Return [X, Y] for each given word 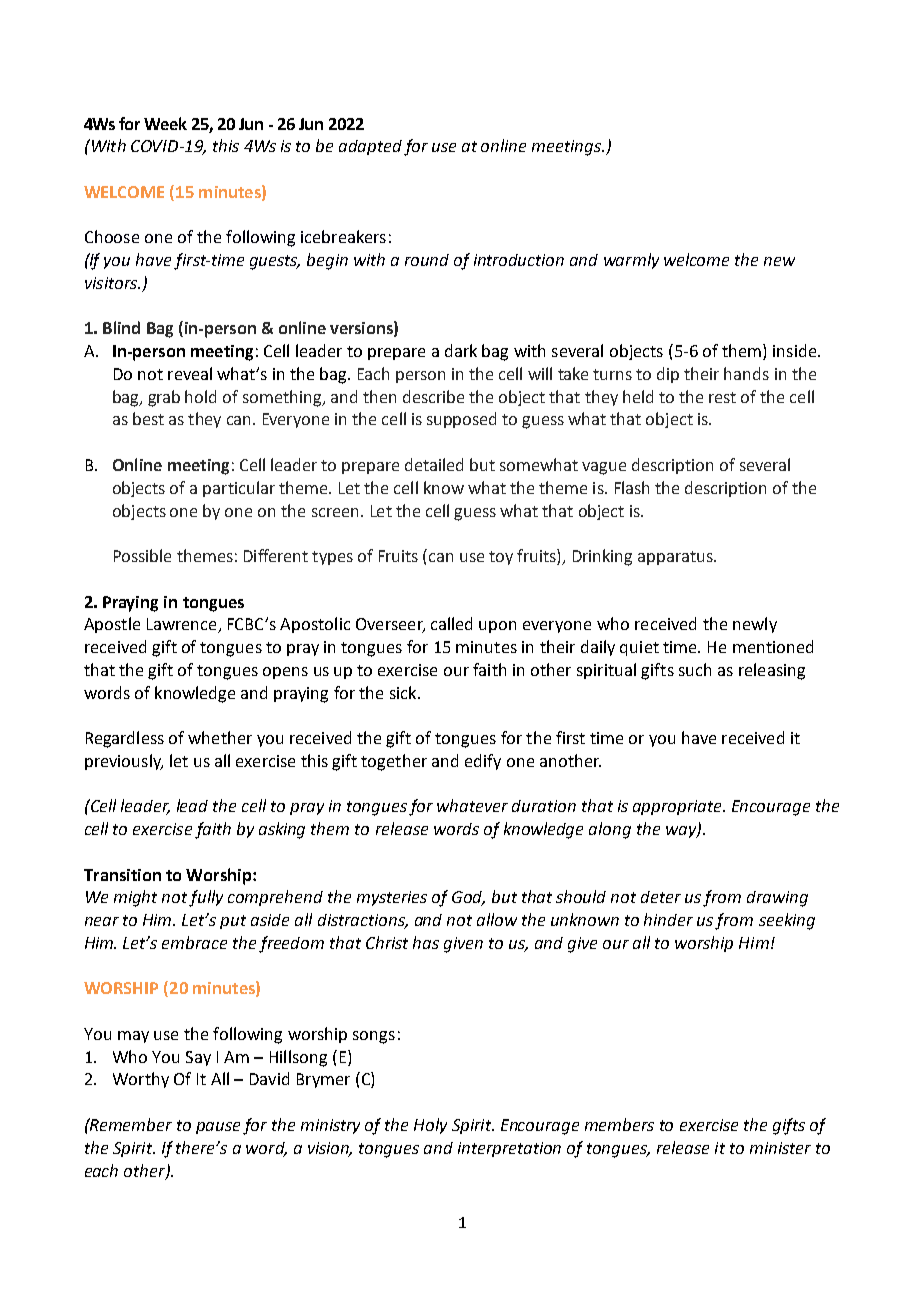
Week [165, 123]
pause [218, 1128]
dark [461, 350]
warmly [631, 261]
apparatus [676, 558]
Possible [142, 555]
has [426, 942]
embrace [194, 942]
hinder [668, 919]
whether [220, 737]
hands [746, 373]
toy [501, 558]
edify [483, 762]
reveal [190, 373]
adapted [370, 147]
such [695, 669]
